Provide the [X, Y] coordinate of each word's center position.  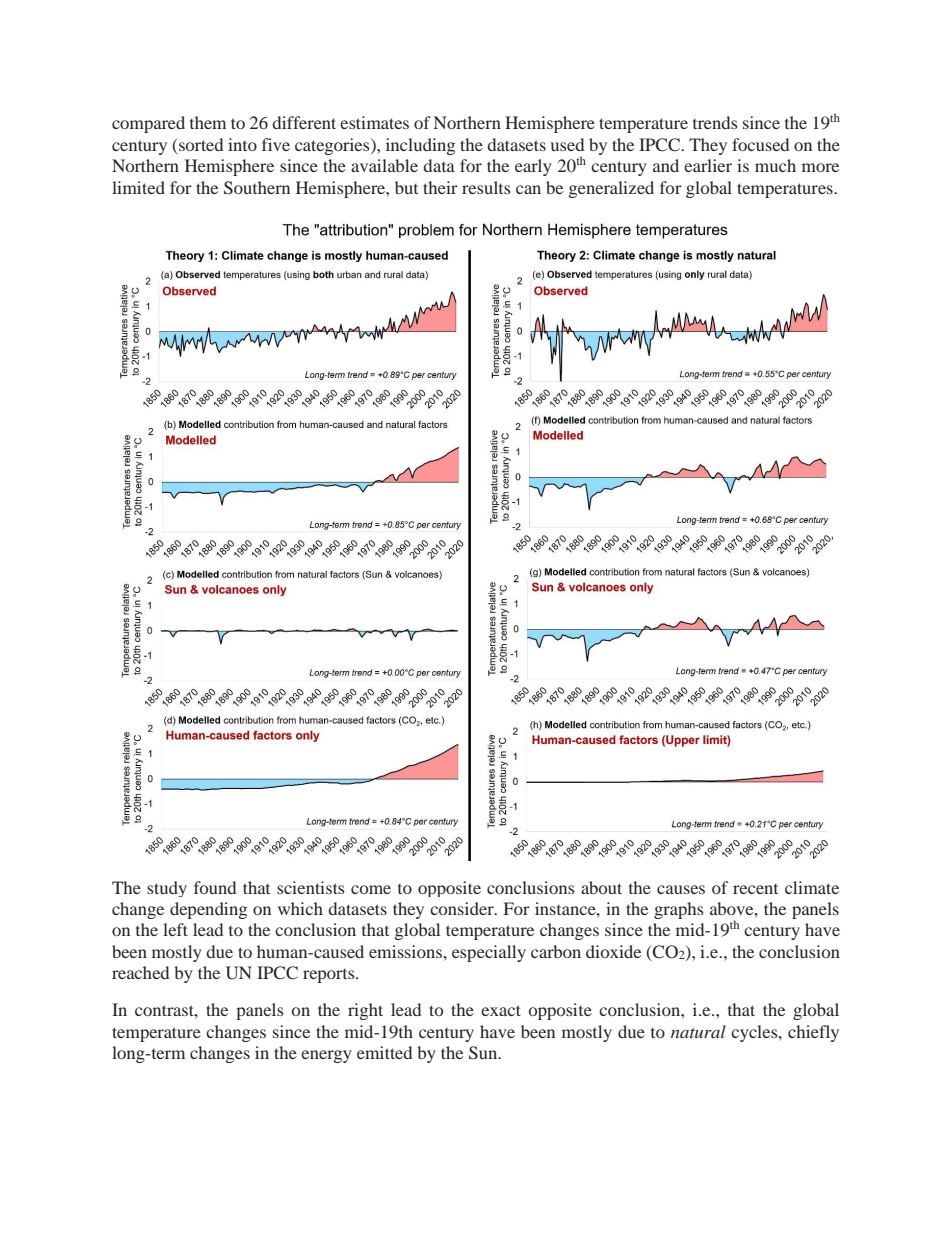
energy [326, 1056]
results [486, 187]
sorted [200, 146]
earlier [708, 165]
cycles [755, 1033]
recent [755, 889]
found [215, 887]
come [371, 889]
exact [501, 1010]
